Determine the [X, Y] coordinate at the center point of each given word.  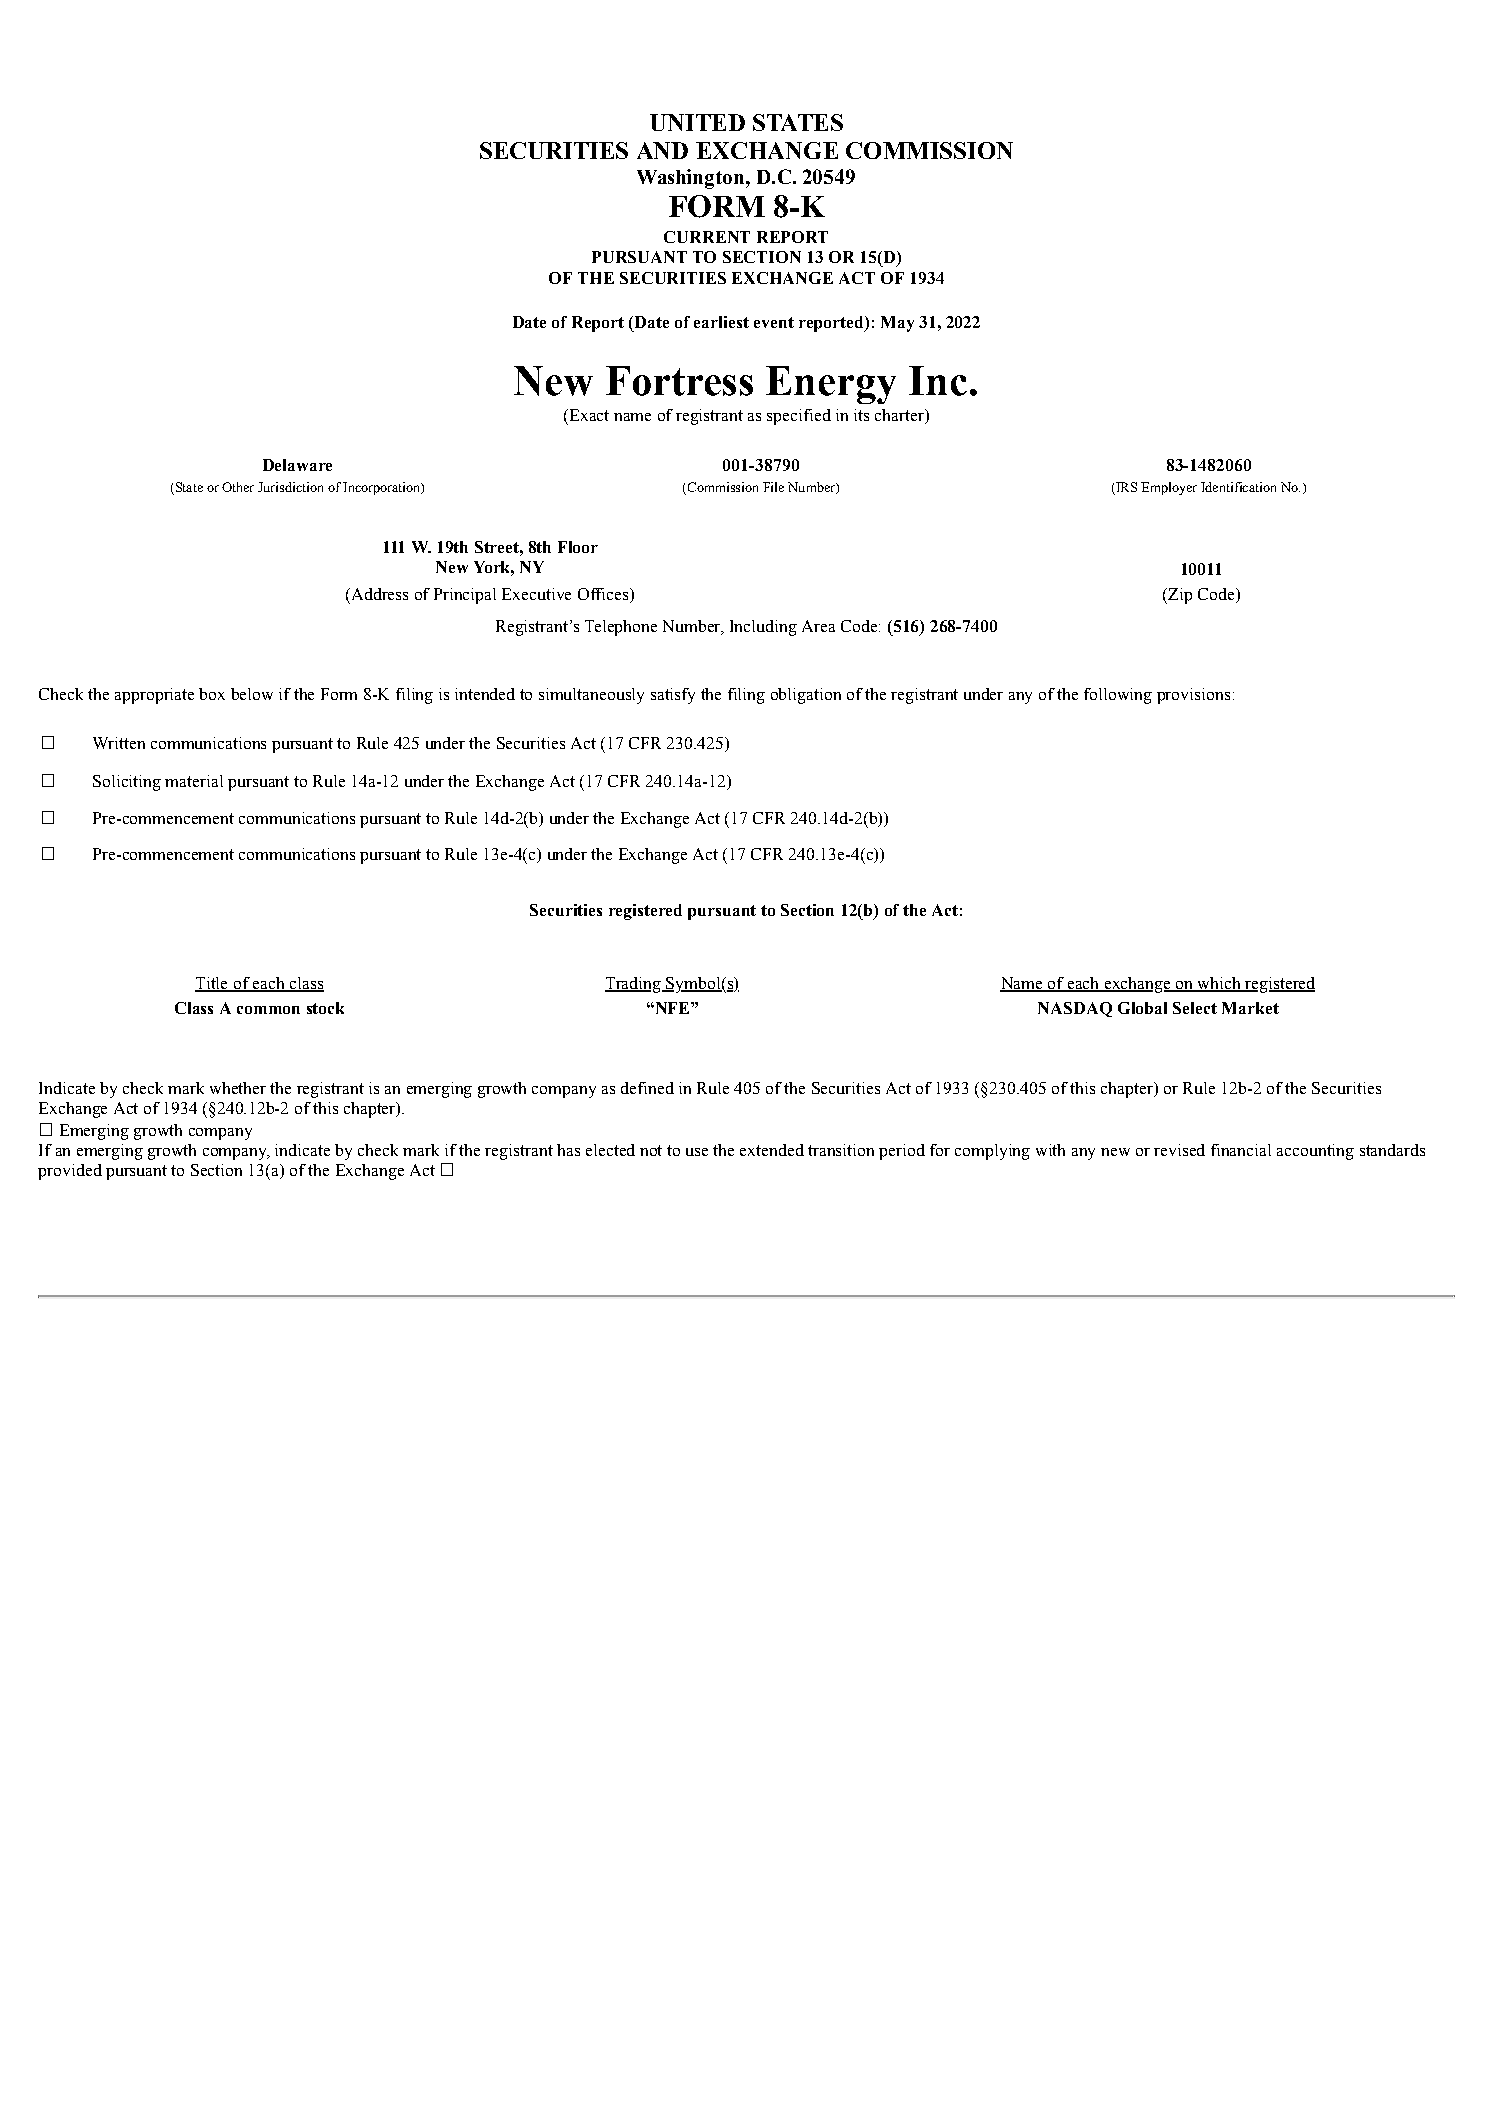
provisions [1193, 696]
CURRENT [707, 237]
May [897, 324]
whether [238, 1088]
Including [763, 628]
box [212, 694]
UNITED [697, 122]
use [697, 1152]
